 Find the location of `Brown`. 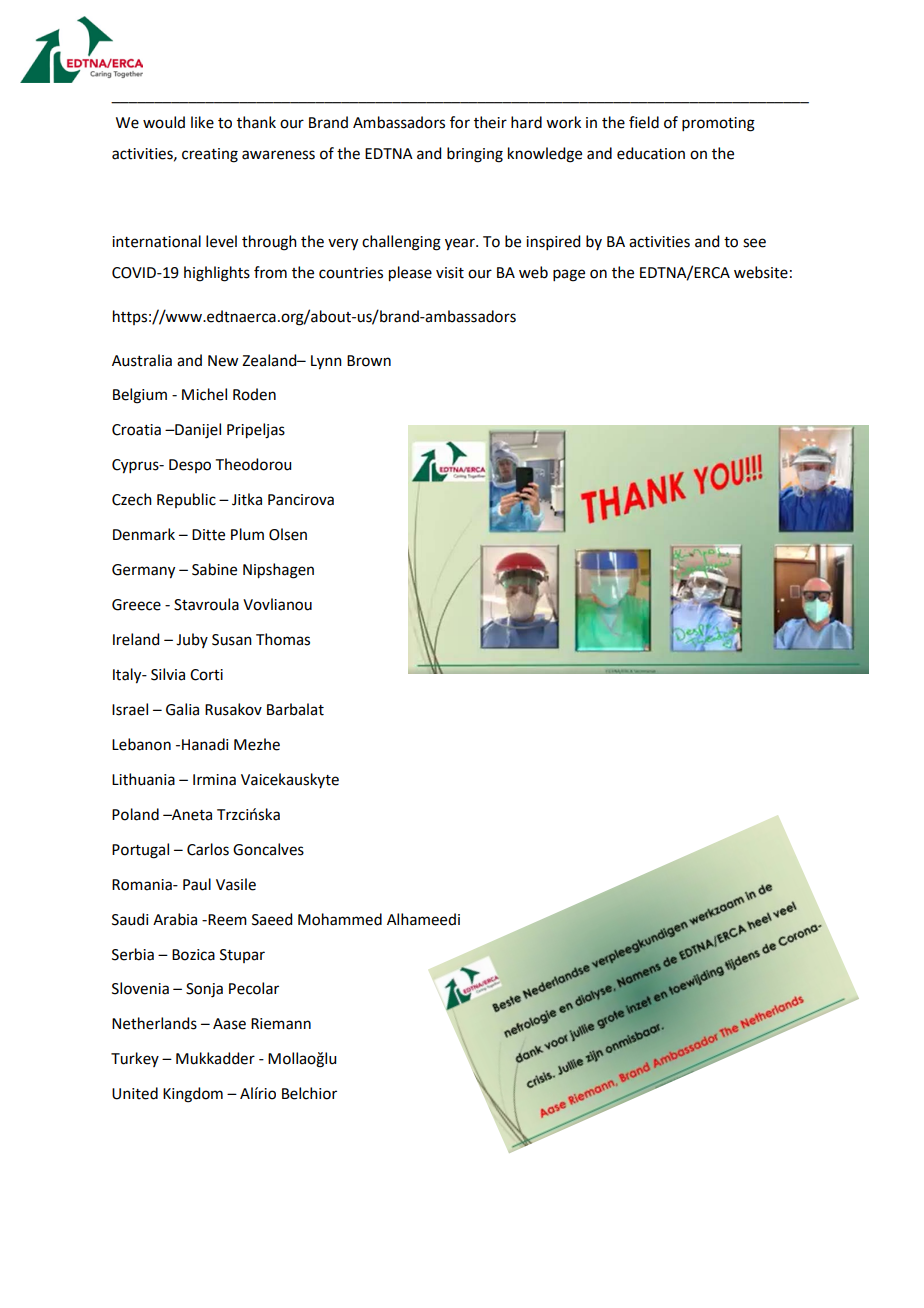

Brown is located at coordinates (369, 361).
